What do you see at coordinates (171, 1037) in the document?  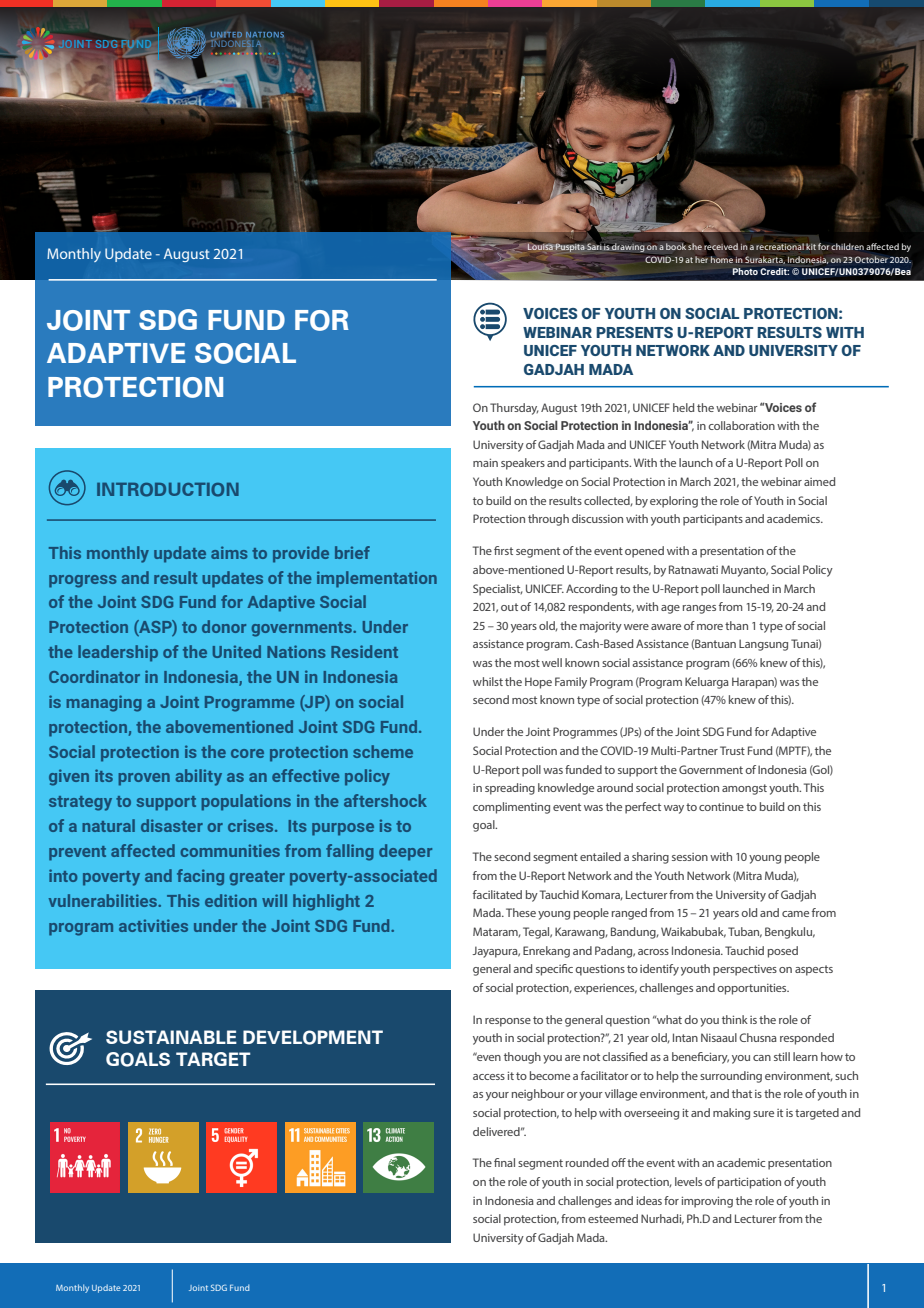 I see `SUSTAINABLE` at bounding box center [171, 1037].
